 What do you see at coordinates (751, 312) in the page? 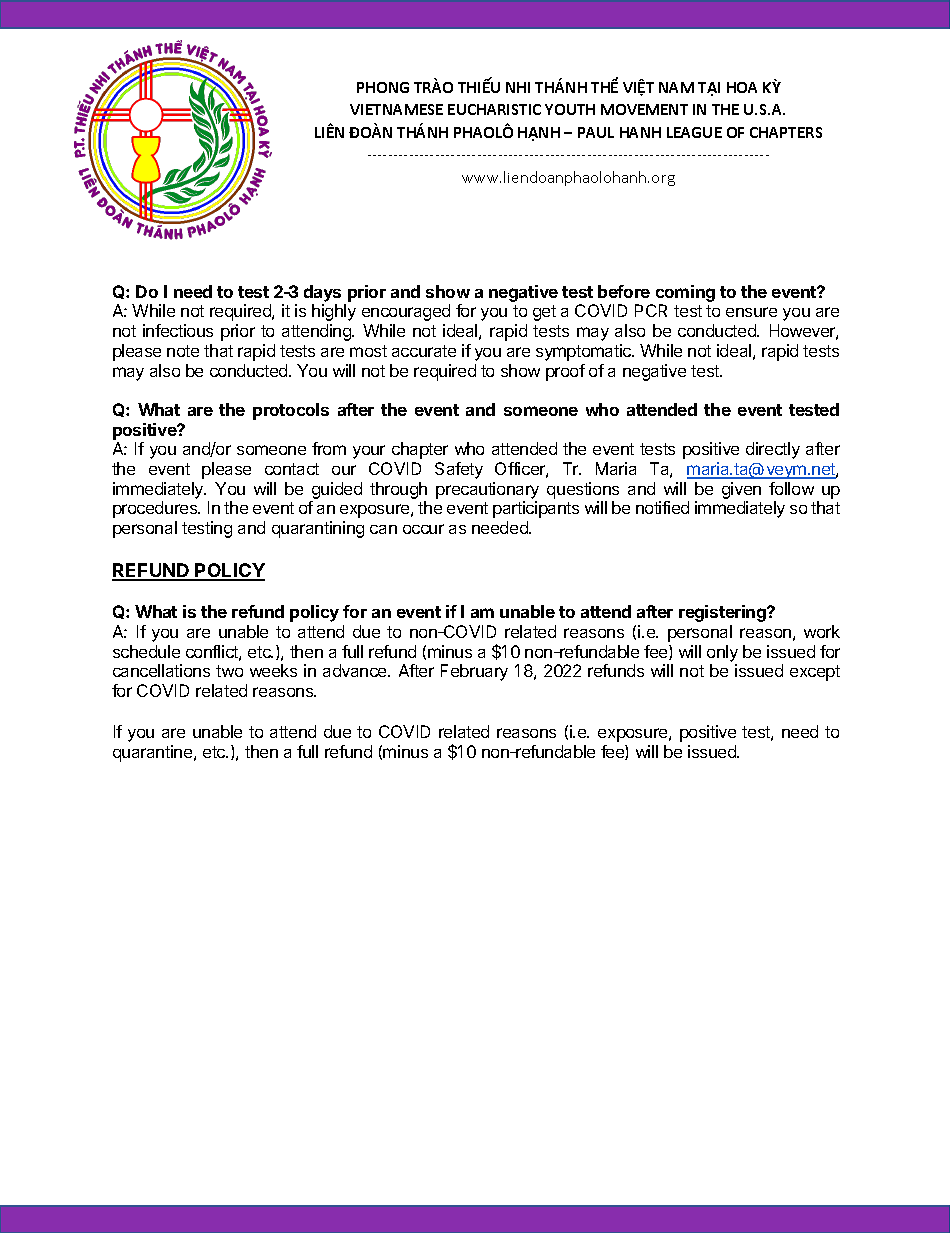
I see `ensure` at bounding box center [751, 312].
